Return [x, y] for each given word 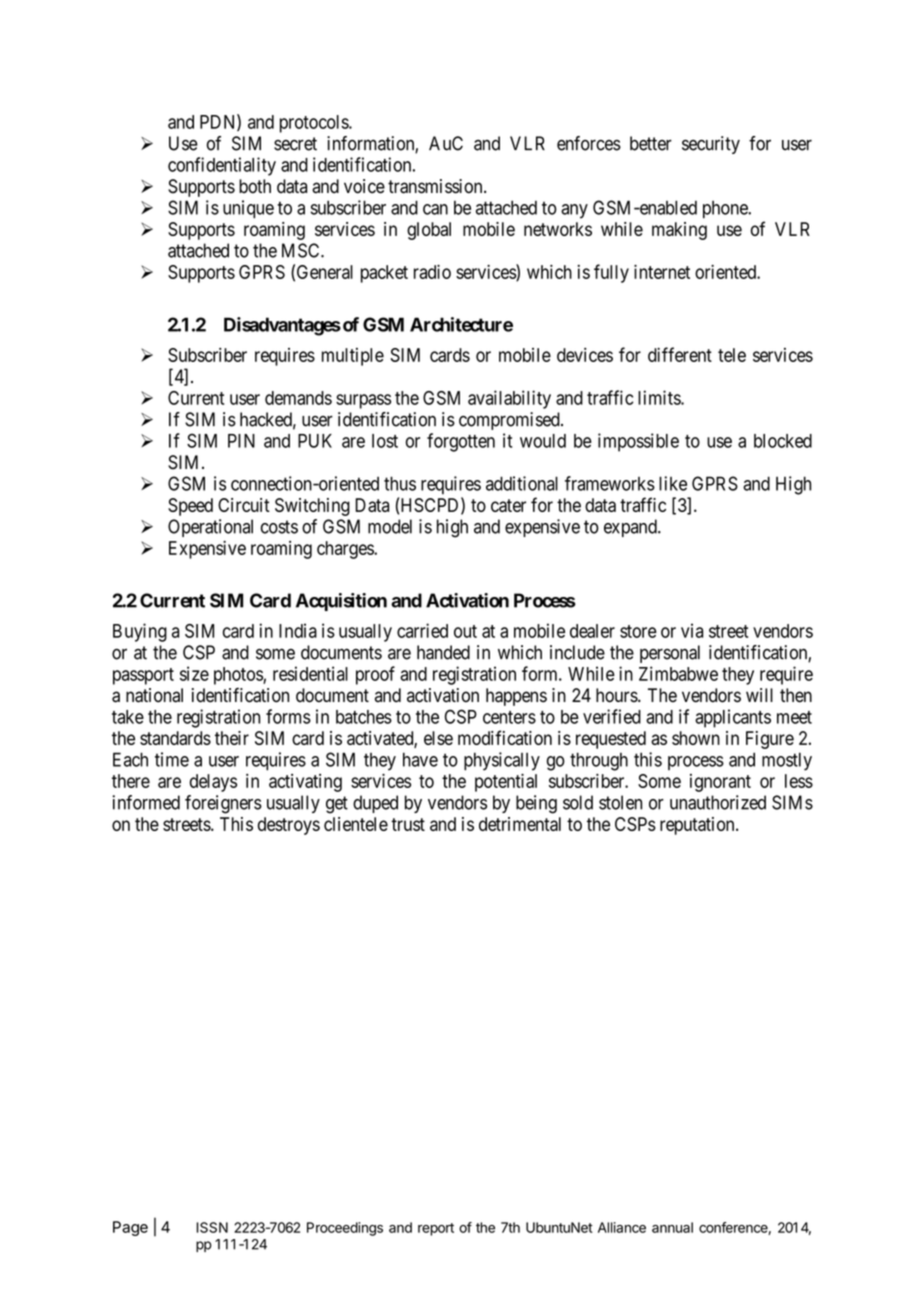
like [673, 483]
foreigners [223, 804]
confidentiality [222, 166]
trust [408, 824]
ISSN [212, 1227]
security [711, 145]
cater [508, 505]
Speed [190, 507]
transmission [436, 186]
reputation [698, 826]
